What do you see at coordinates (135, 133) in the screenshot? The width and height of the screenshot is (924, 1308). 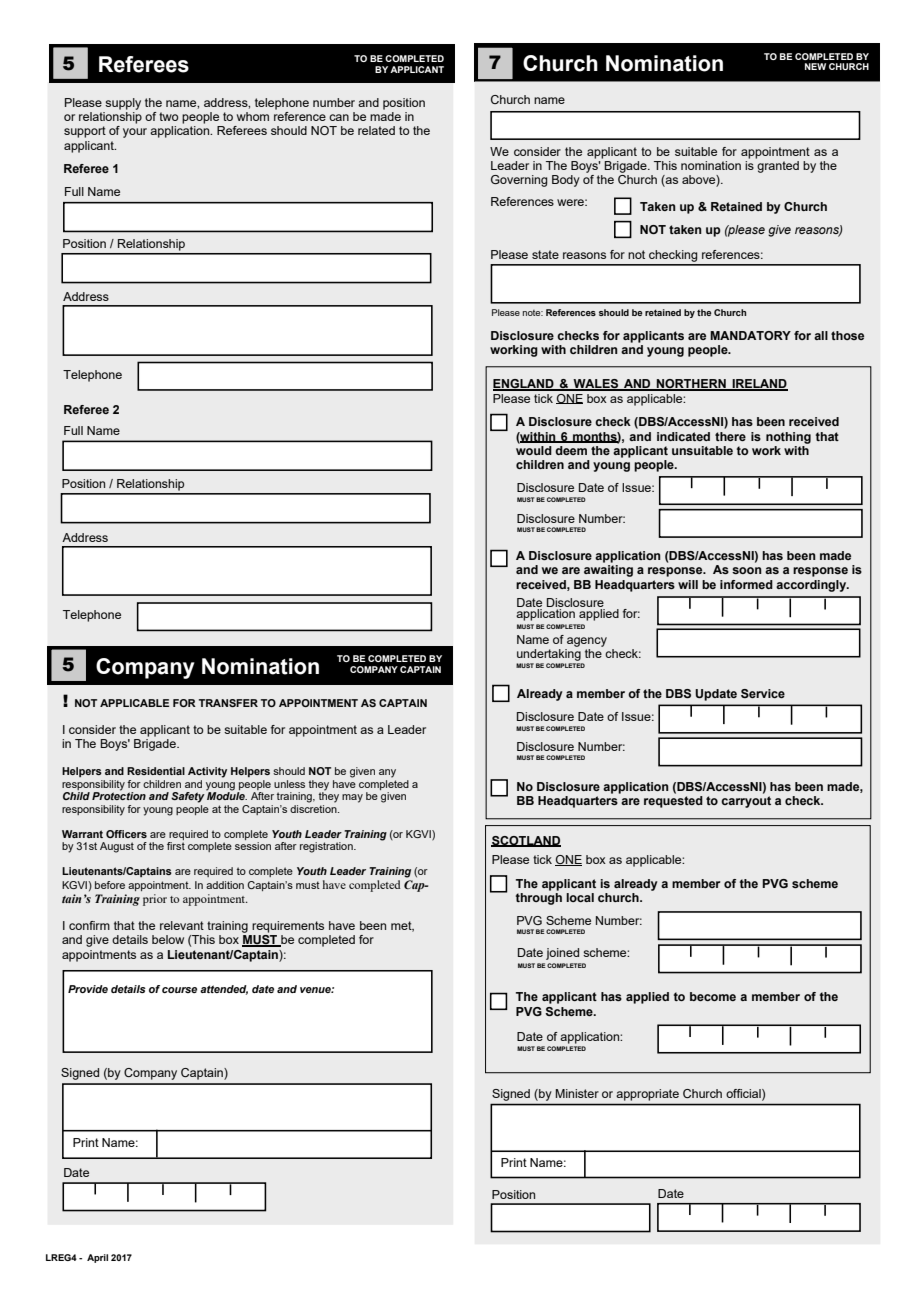 I see `your` at bounding box center [135, 133].
